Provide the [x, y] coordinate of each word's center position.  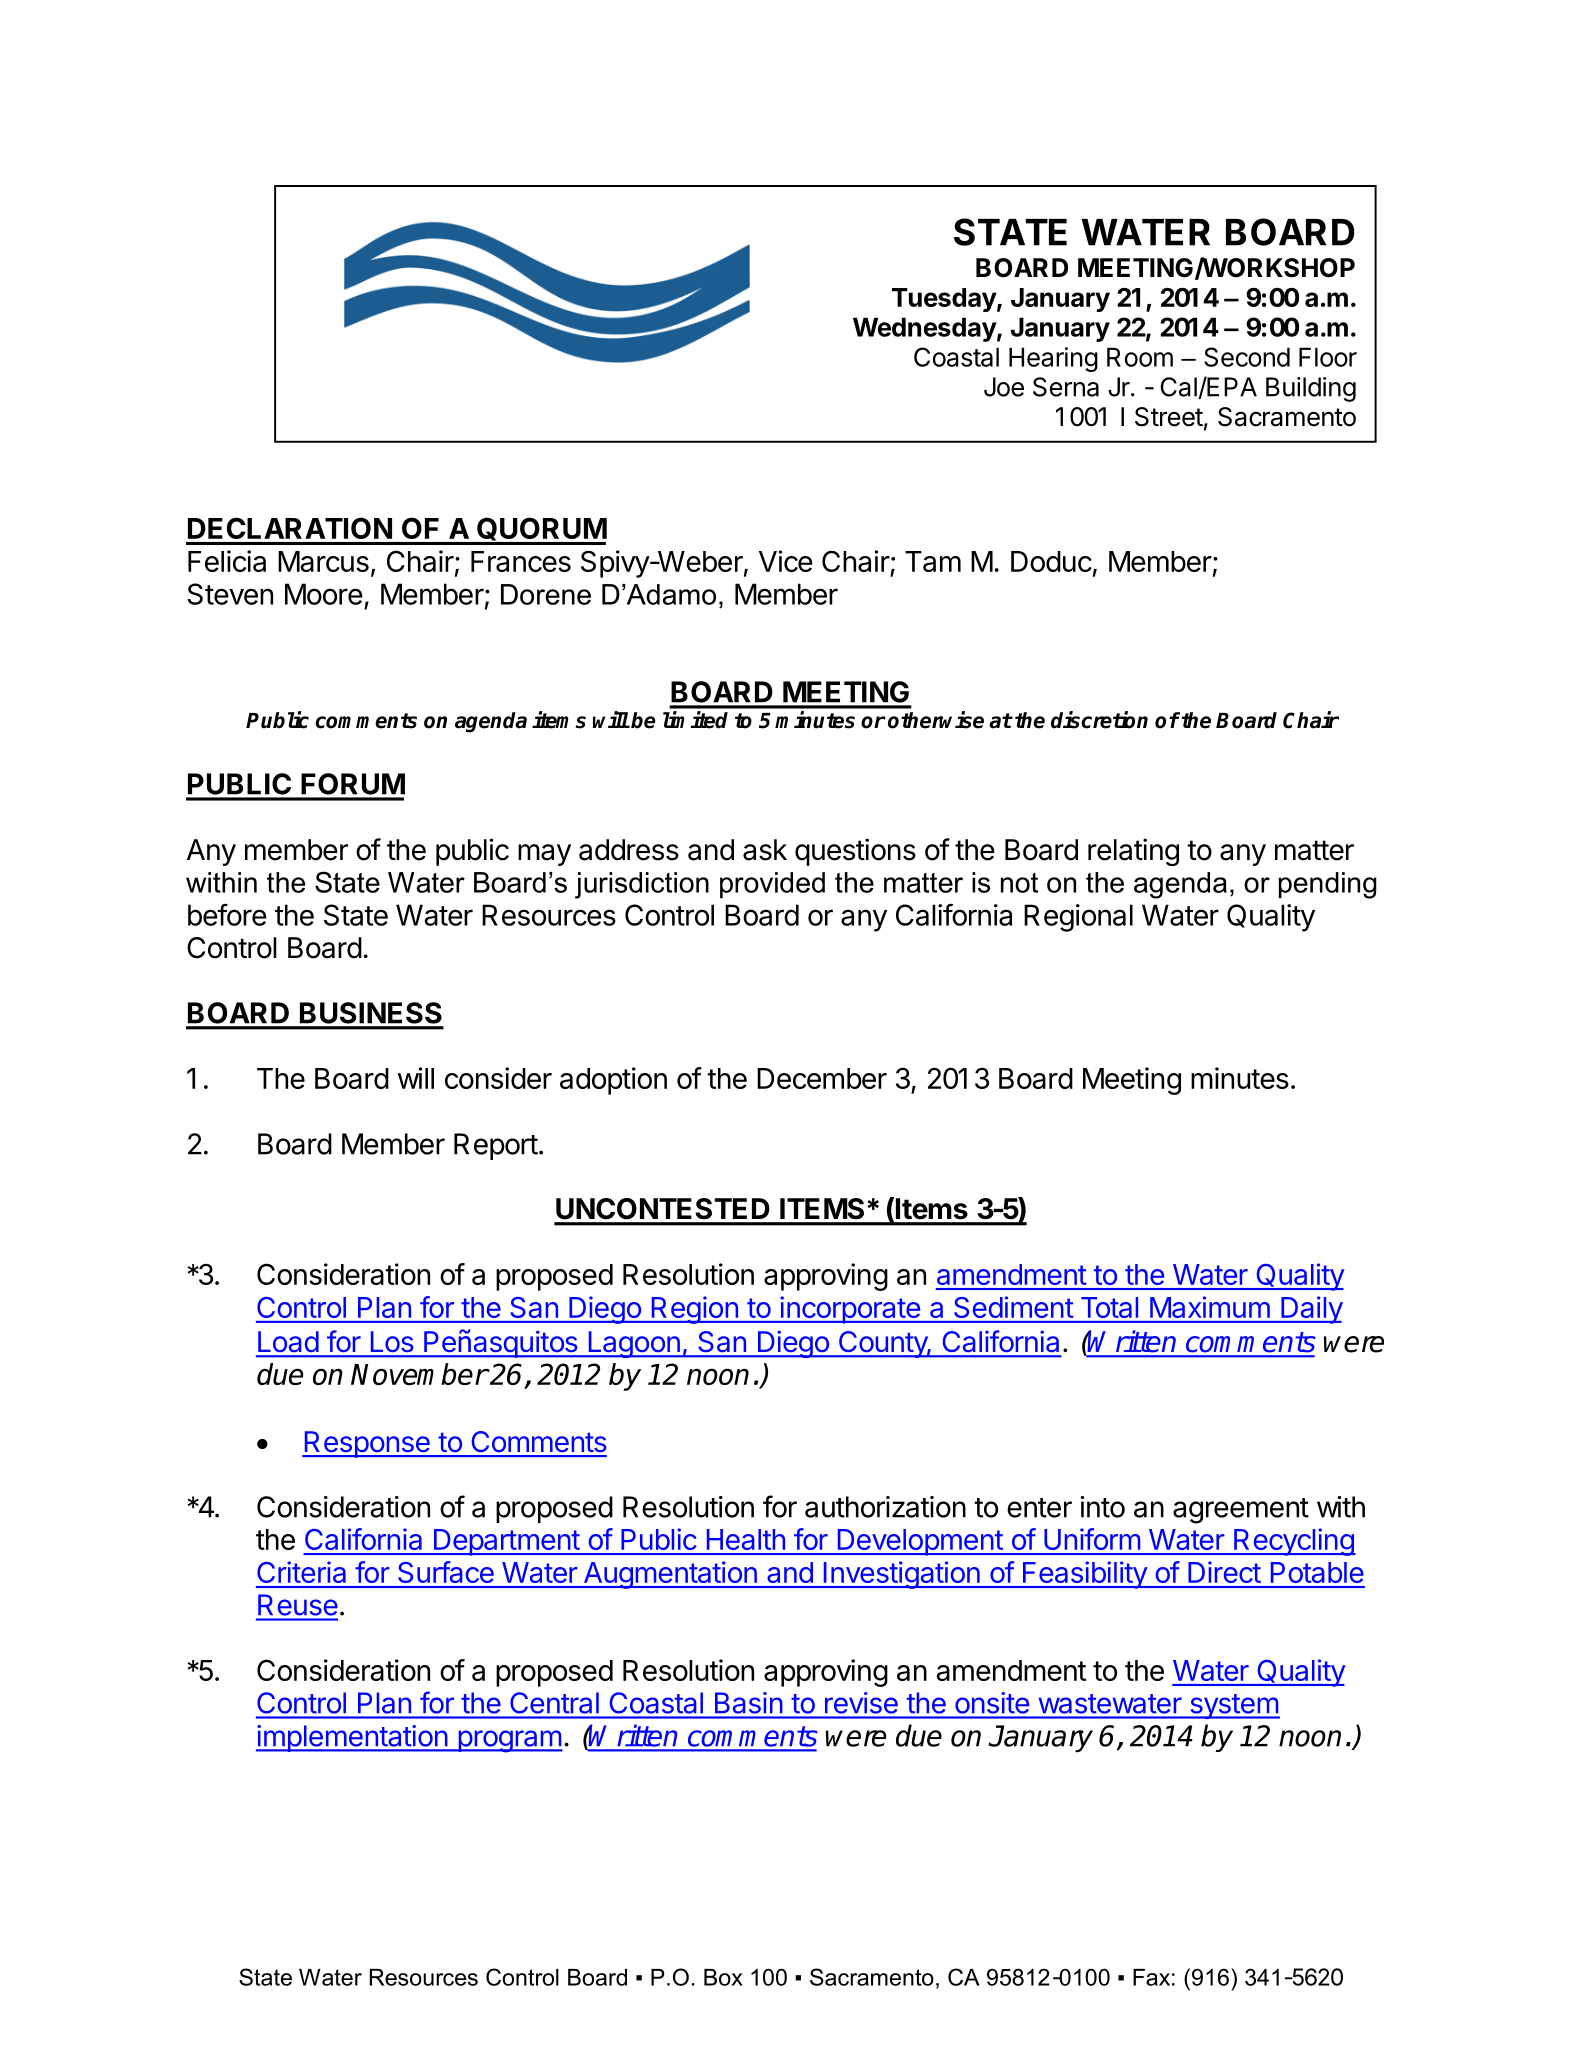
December [822, 1078]
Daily [1311, 1310]
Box [723, 1977]
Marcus [323, 561]
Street [1169, 417]
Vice [786, 561]
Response [367, 1444]
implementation [352, 1738]
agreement [1241, 1511]
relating [1133, 852]
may [544, 855]
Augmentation [670, 1575]
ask [765, 850]
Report [496, 1146]
